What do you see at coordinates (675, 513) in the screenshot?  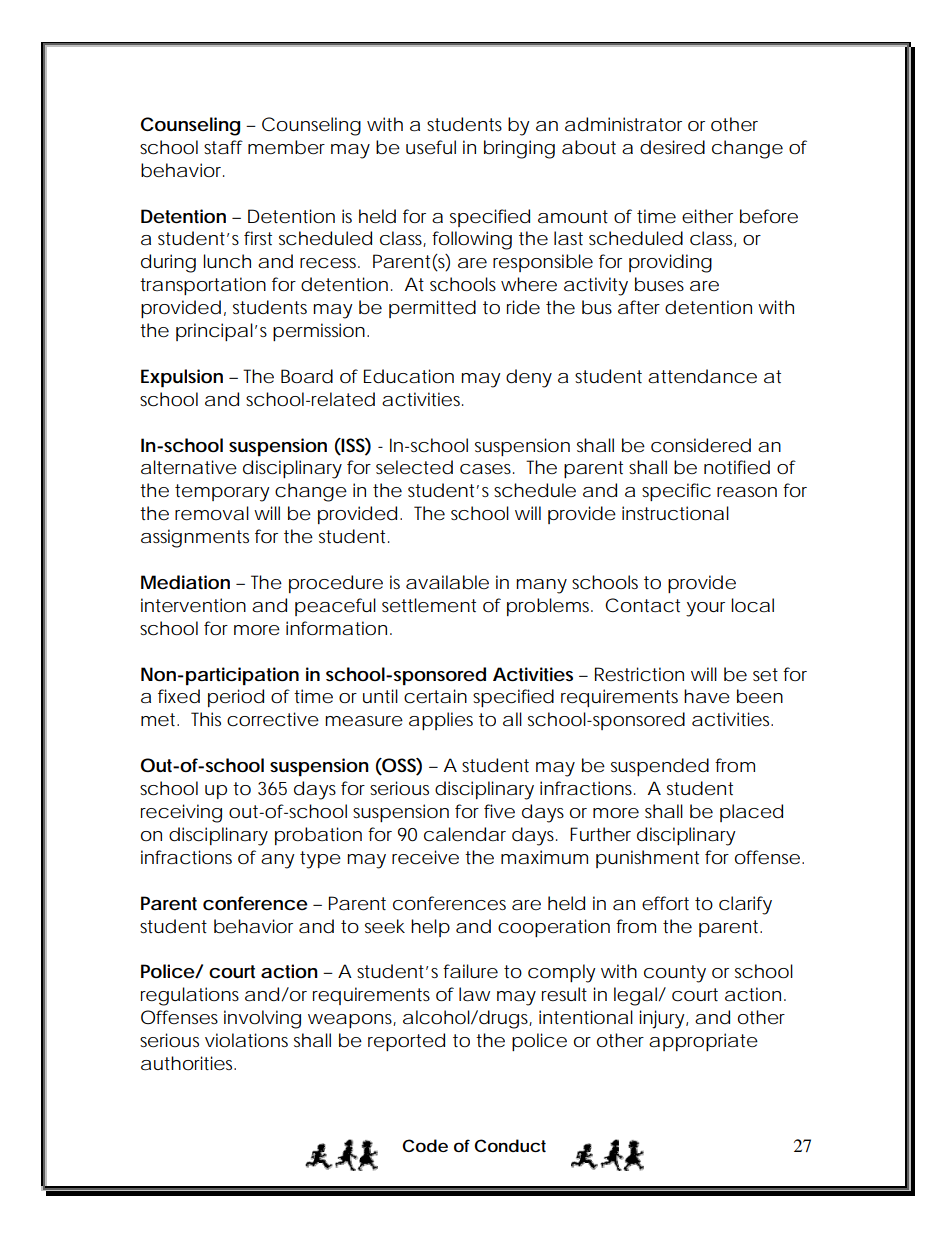 I see `instructional` at bounding box center [675, 513].
